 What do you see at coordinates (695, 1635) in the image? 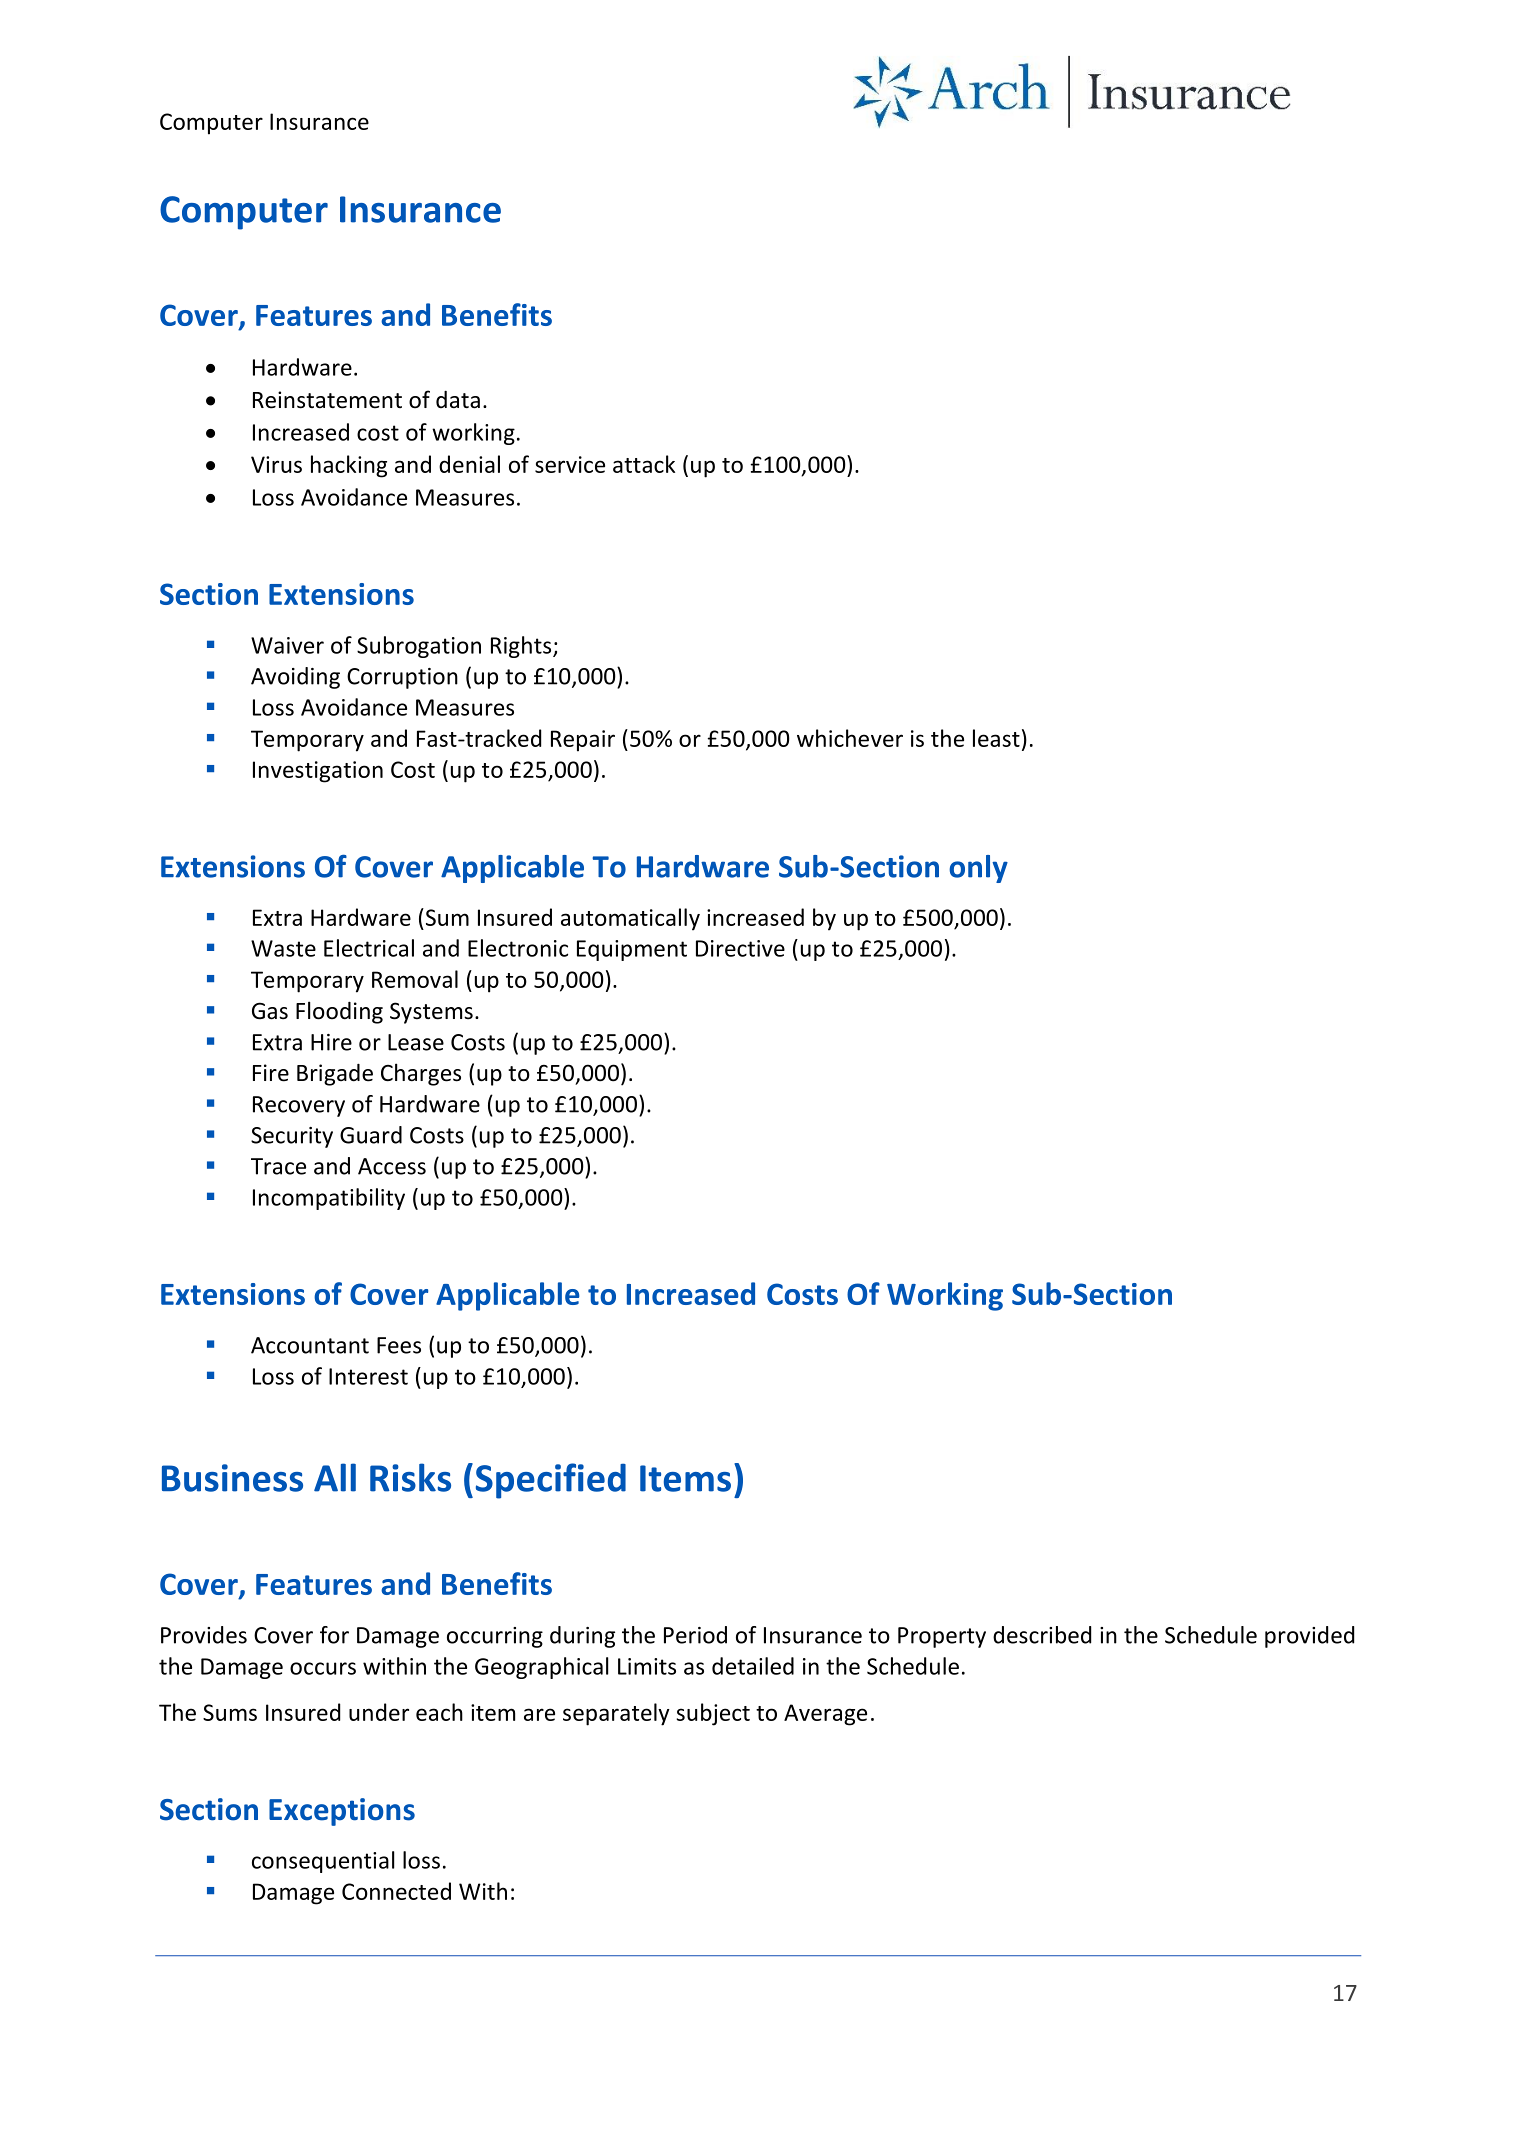
I see `Period` at bounding box center [695, 1635].
